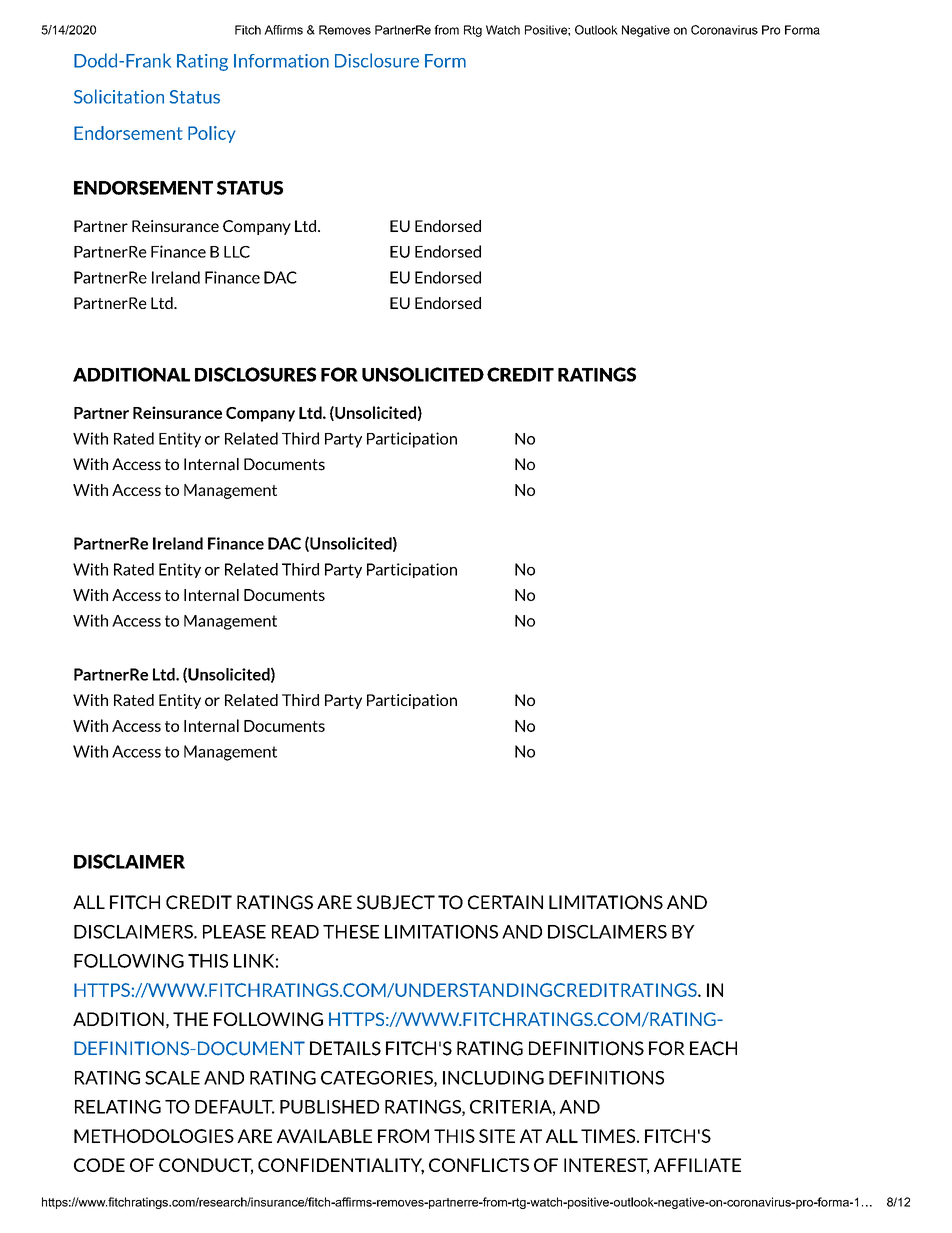  I want to click on THESE, so click(351, 932).
